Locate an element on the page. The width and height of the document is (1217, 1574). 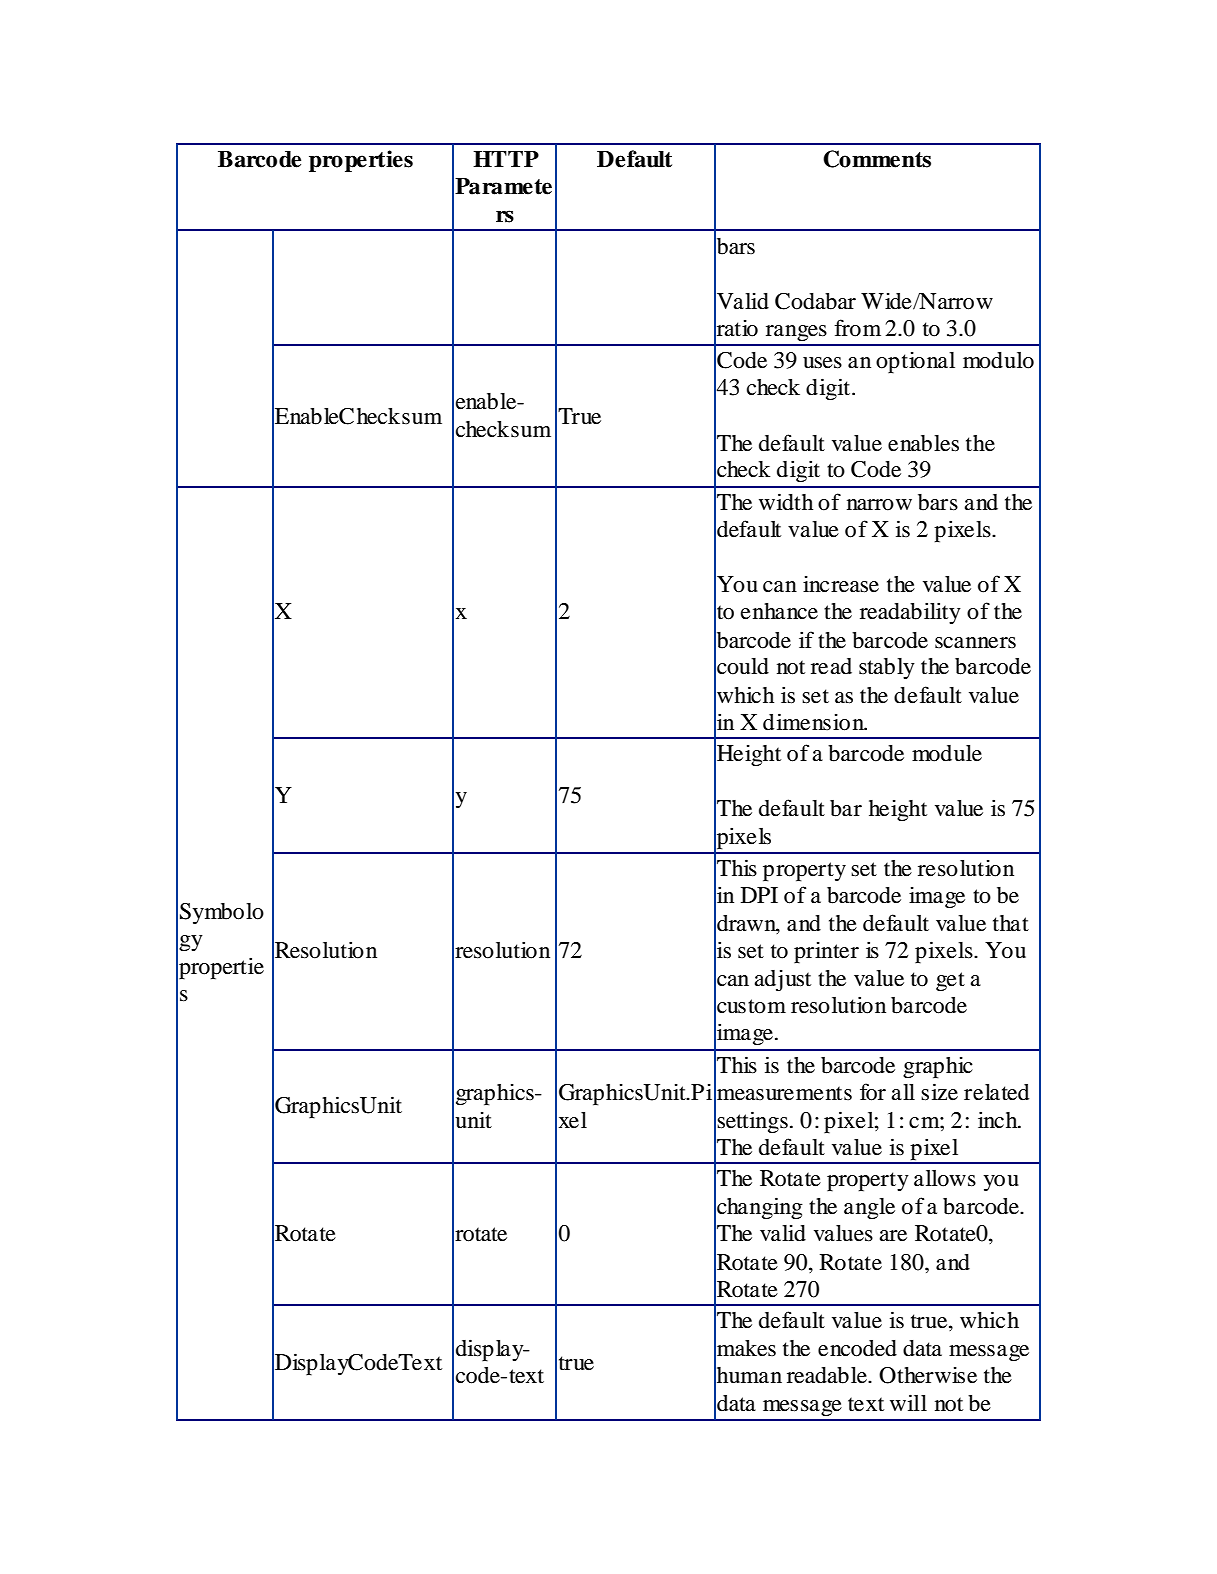
HTTP is located at coordinates (506, 159).
